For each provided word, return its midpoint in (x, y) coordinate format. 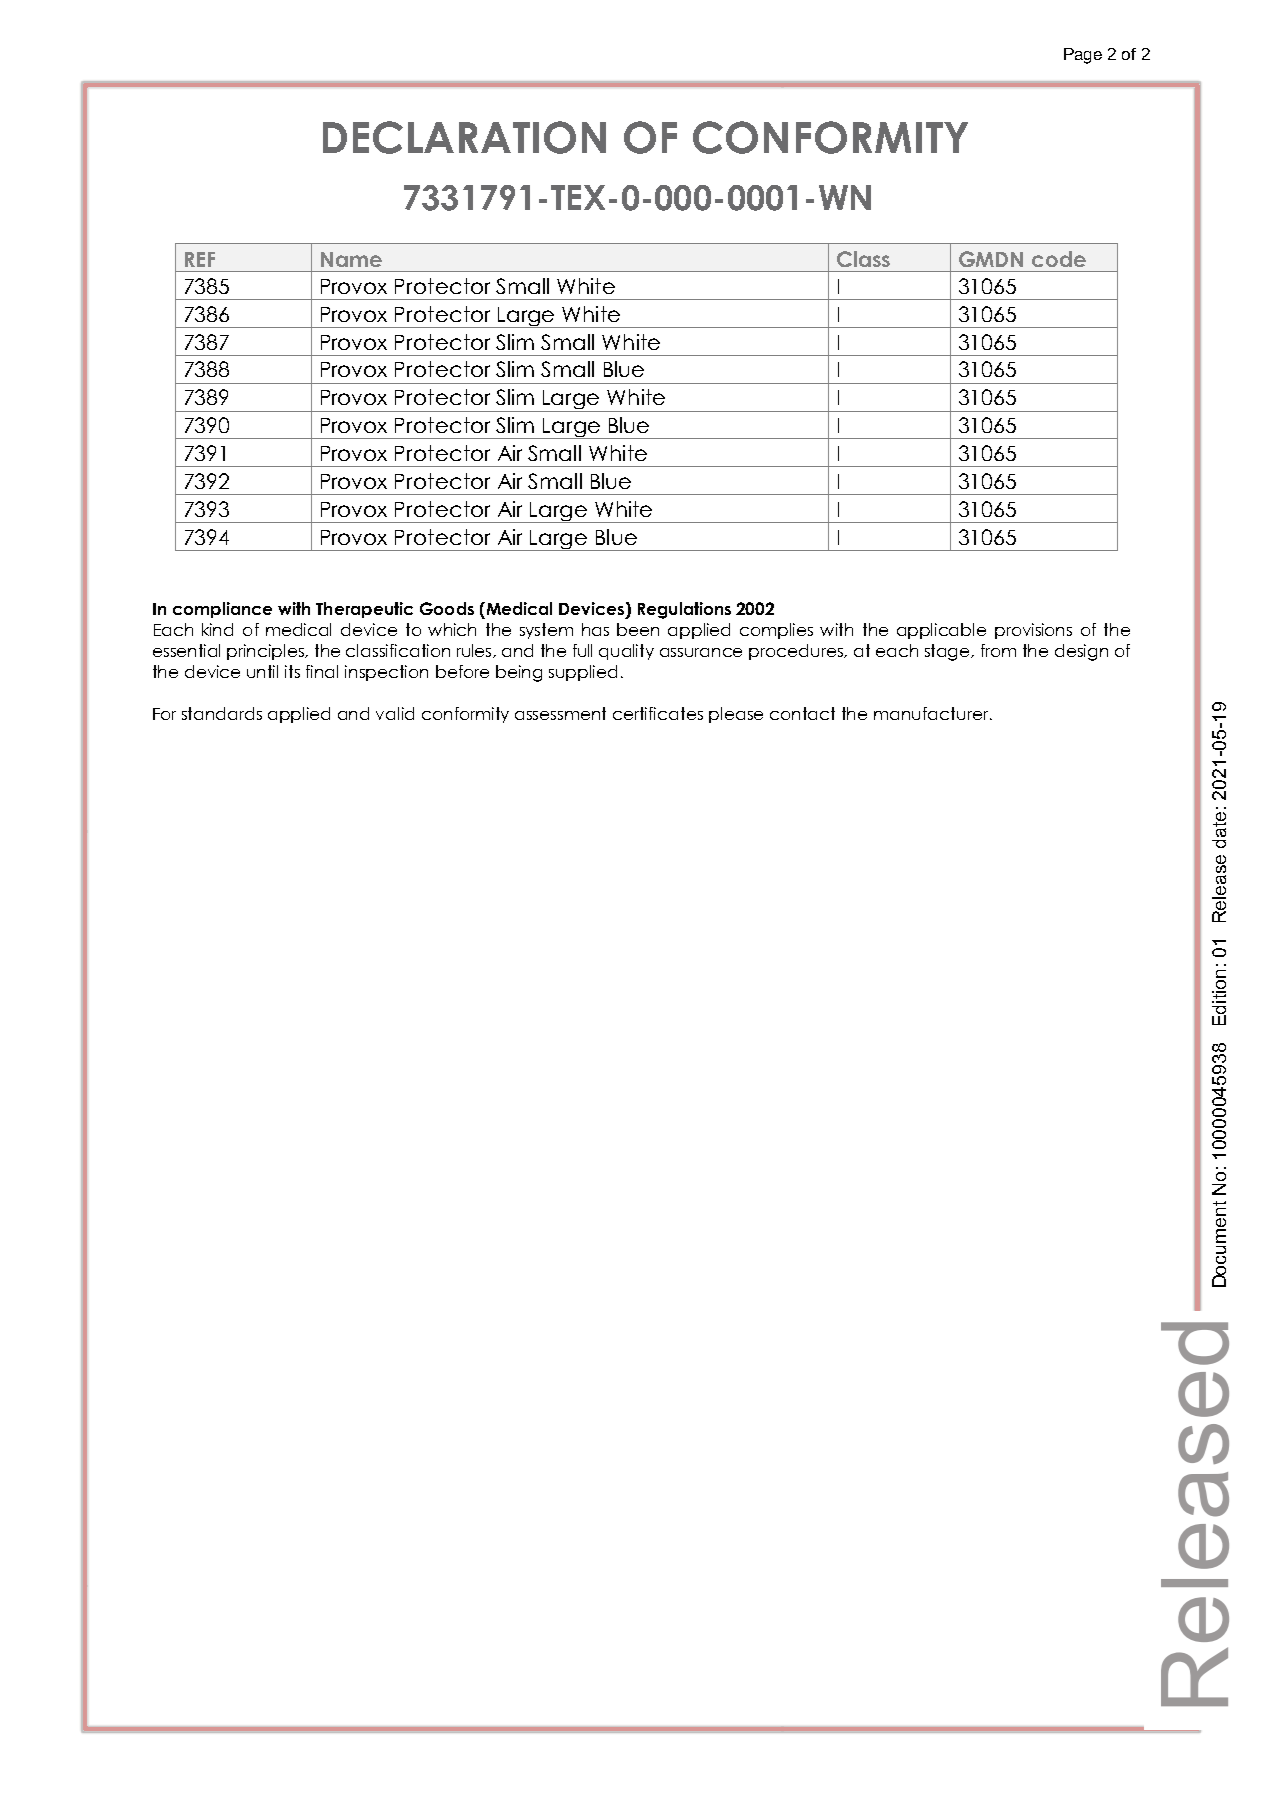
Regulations (684, 610)
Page (1083, 56)
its (292, 671)
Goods (447, 608)
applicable (941, 631)
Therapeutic (364, 610)
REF (200, 259)
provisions (1033, 631)
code (1059, 259)
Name (351, 259)
